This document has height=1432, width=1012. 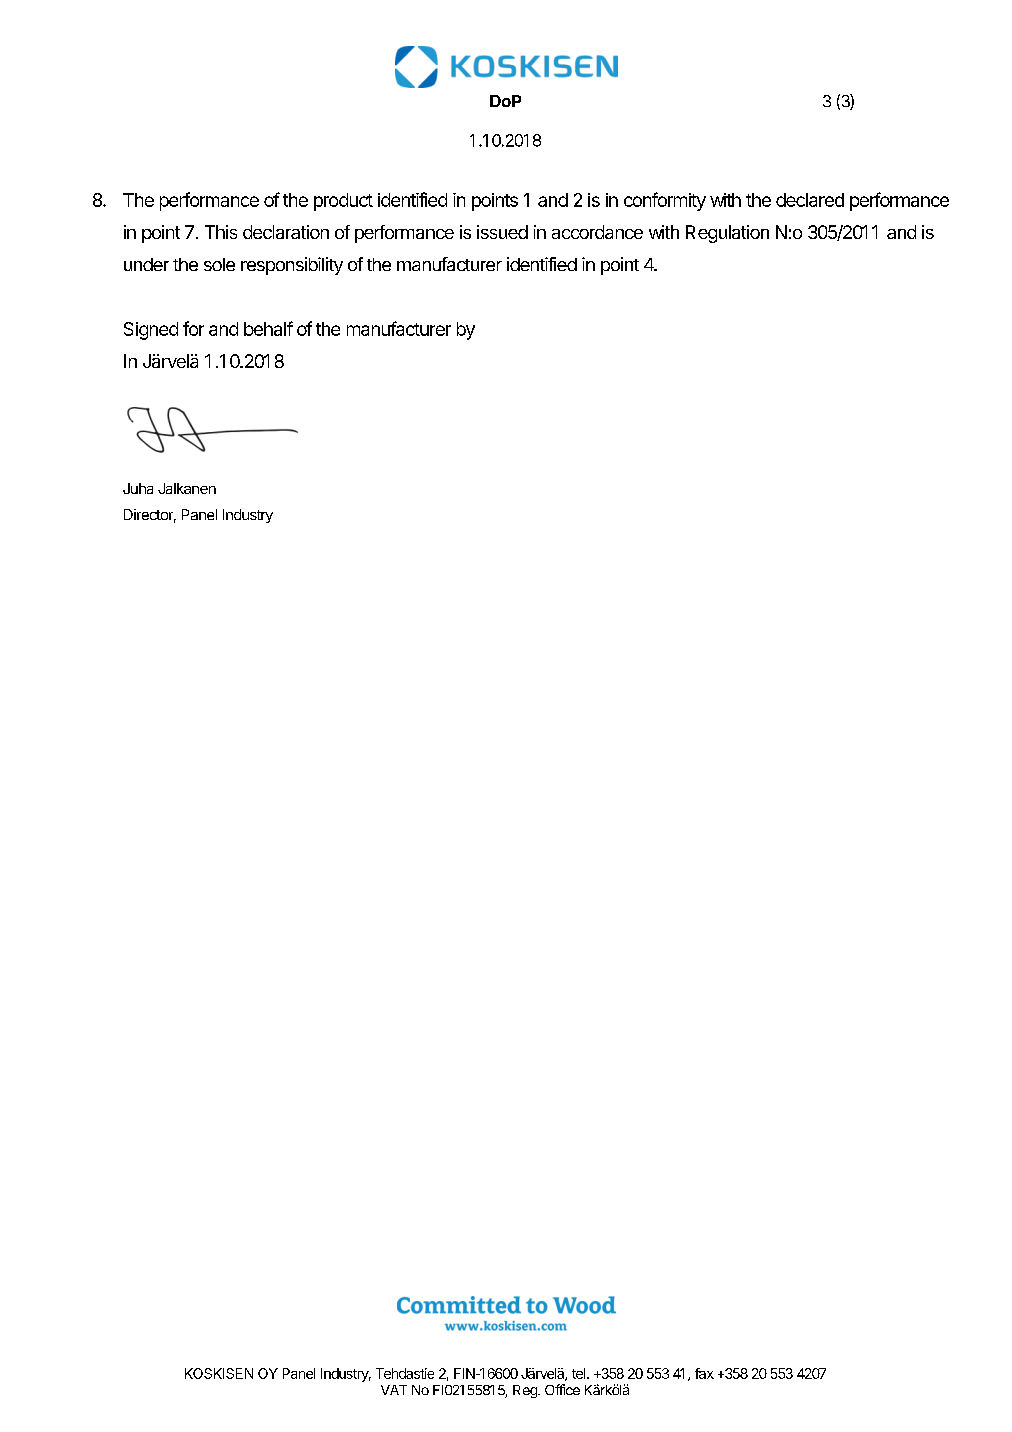 I want to click on Office, so click(x=562, y=1389).
